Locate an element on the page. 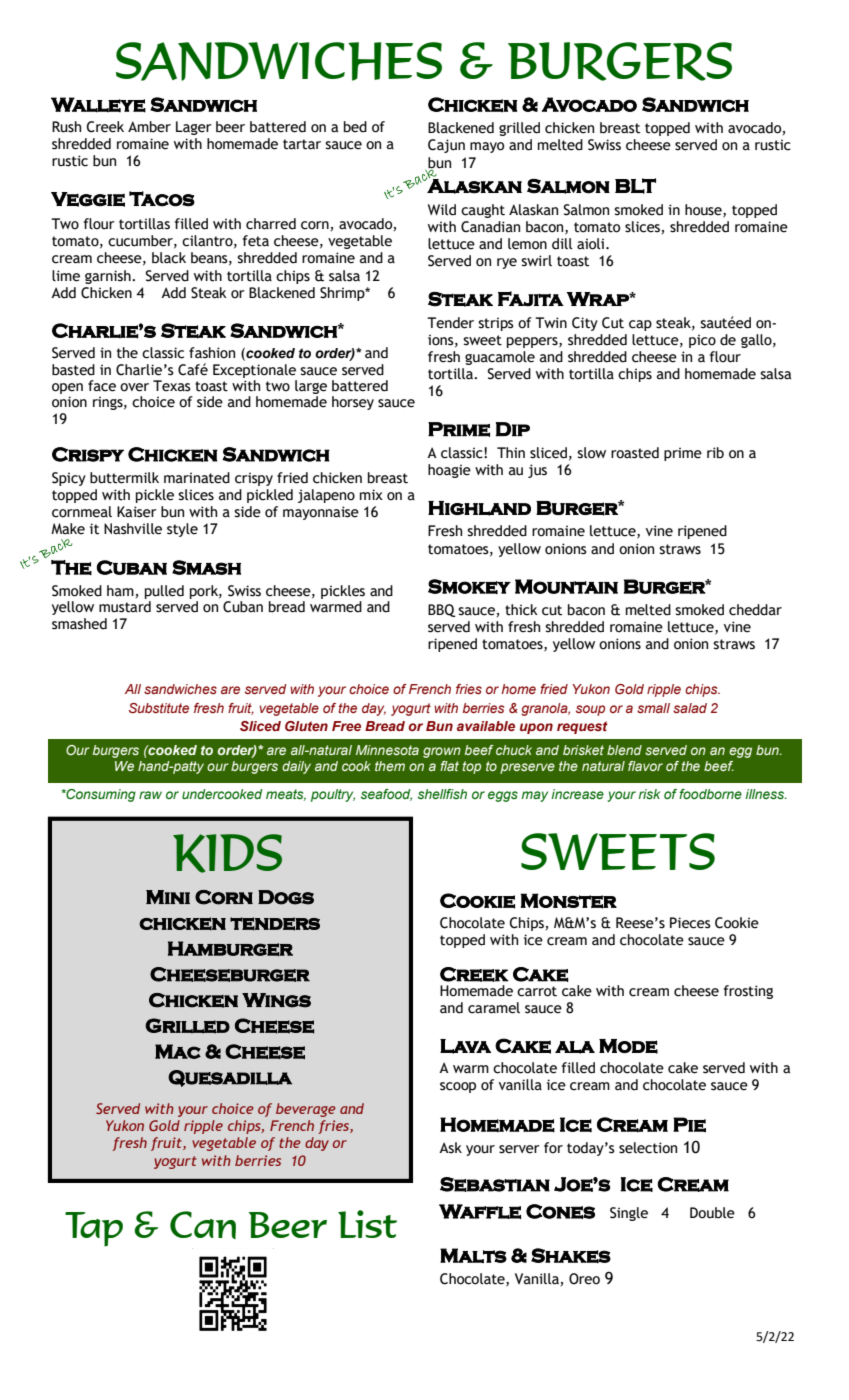 The image size is (849, 1400). mix is located at coordinates (371, 494).
